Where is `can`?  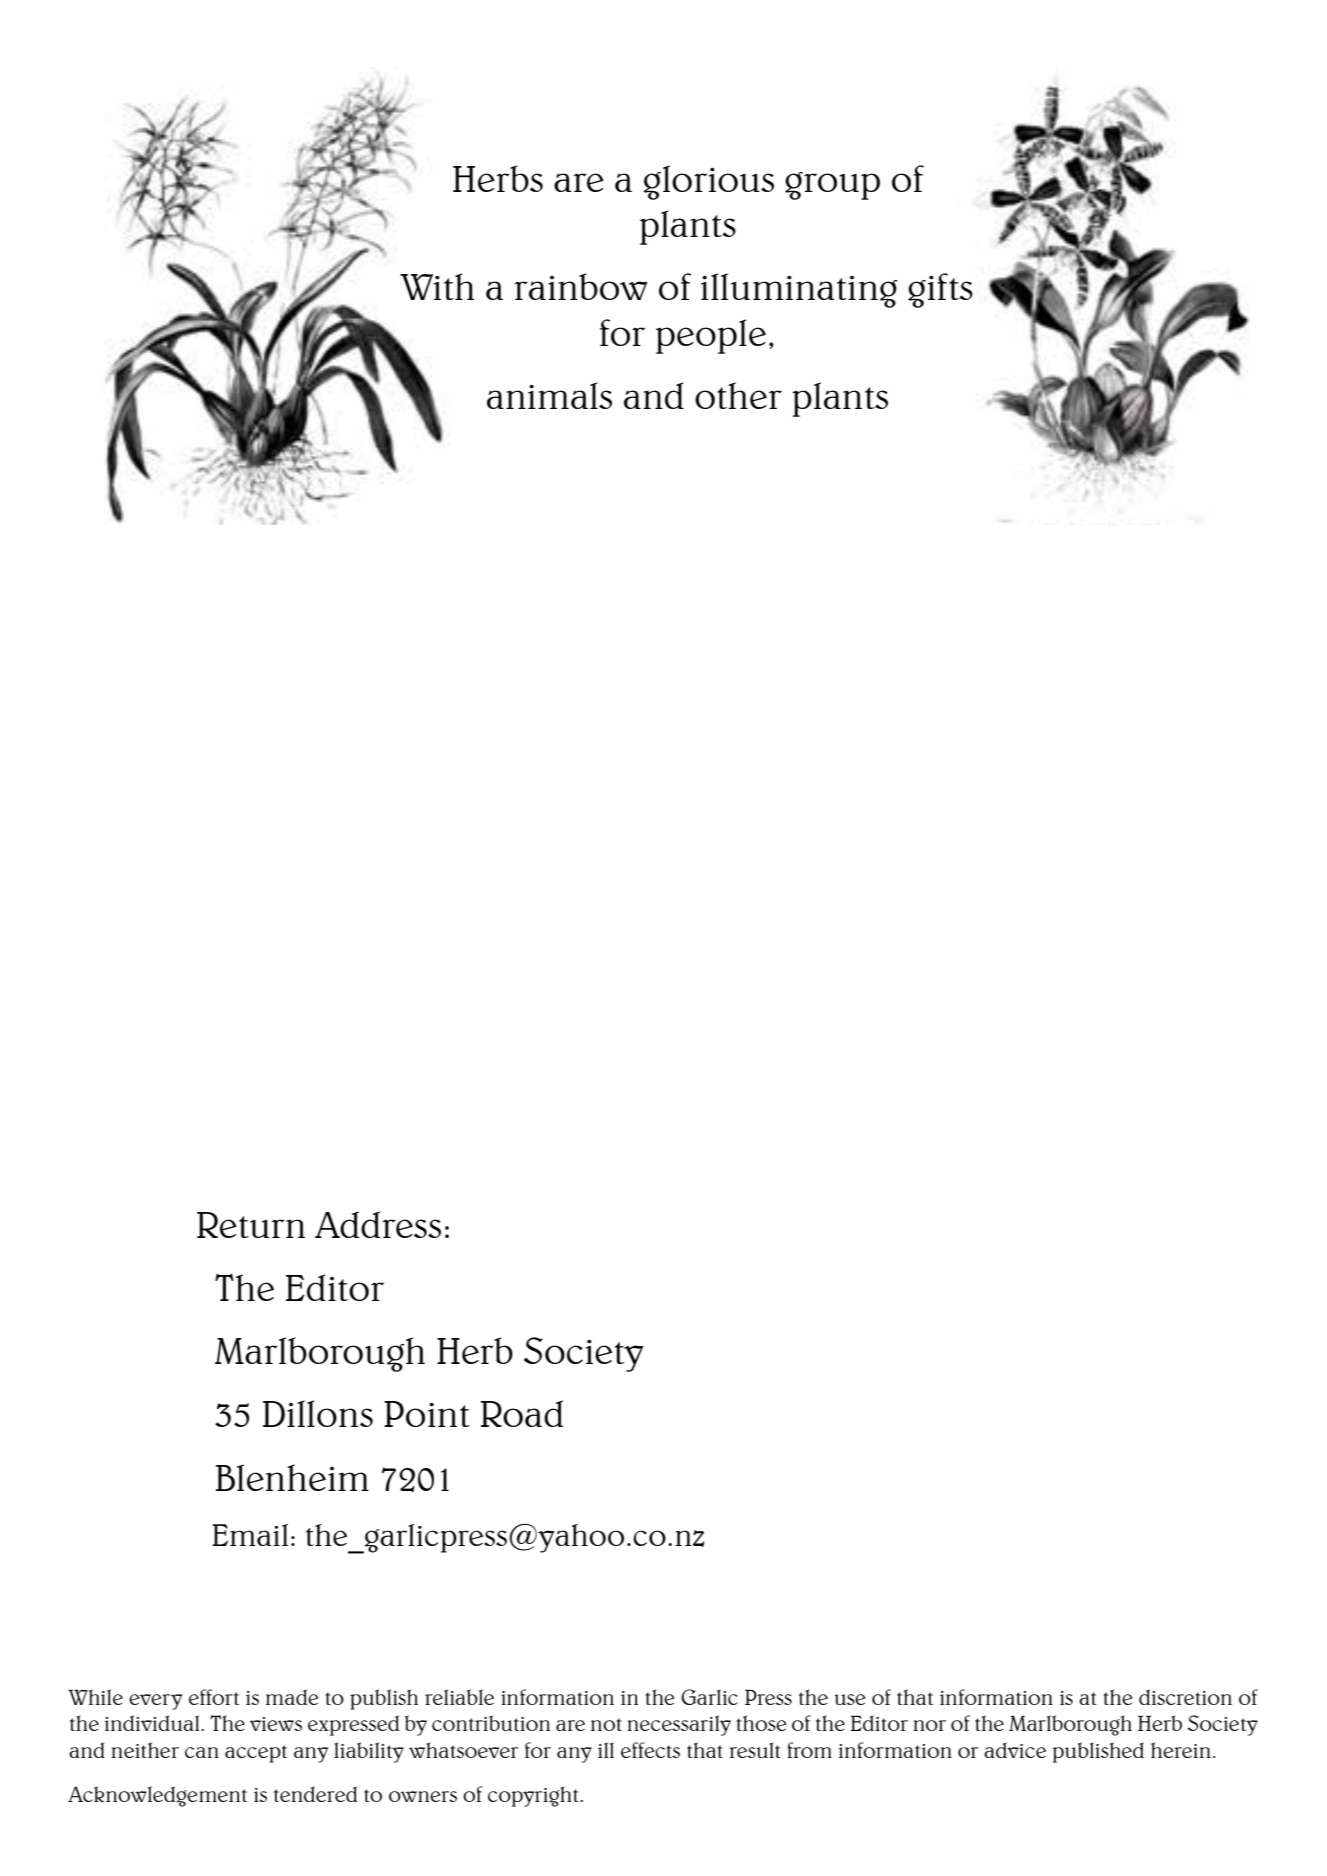 can is located at coordinates (202, 1752).
